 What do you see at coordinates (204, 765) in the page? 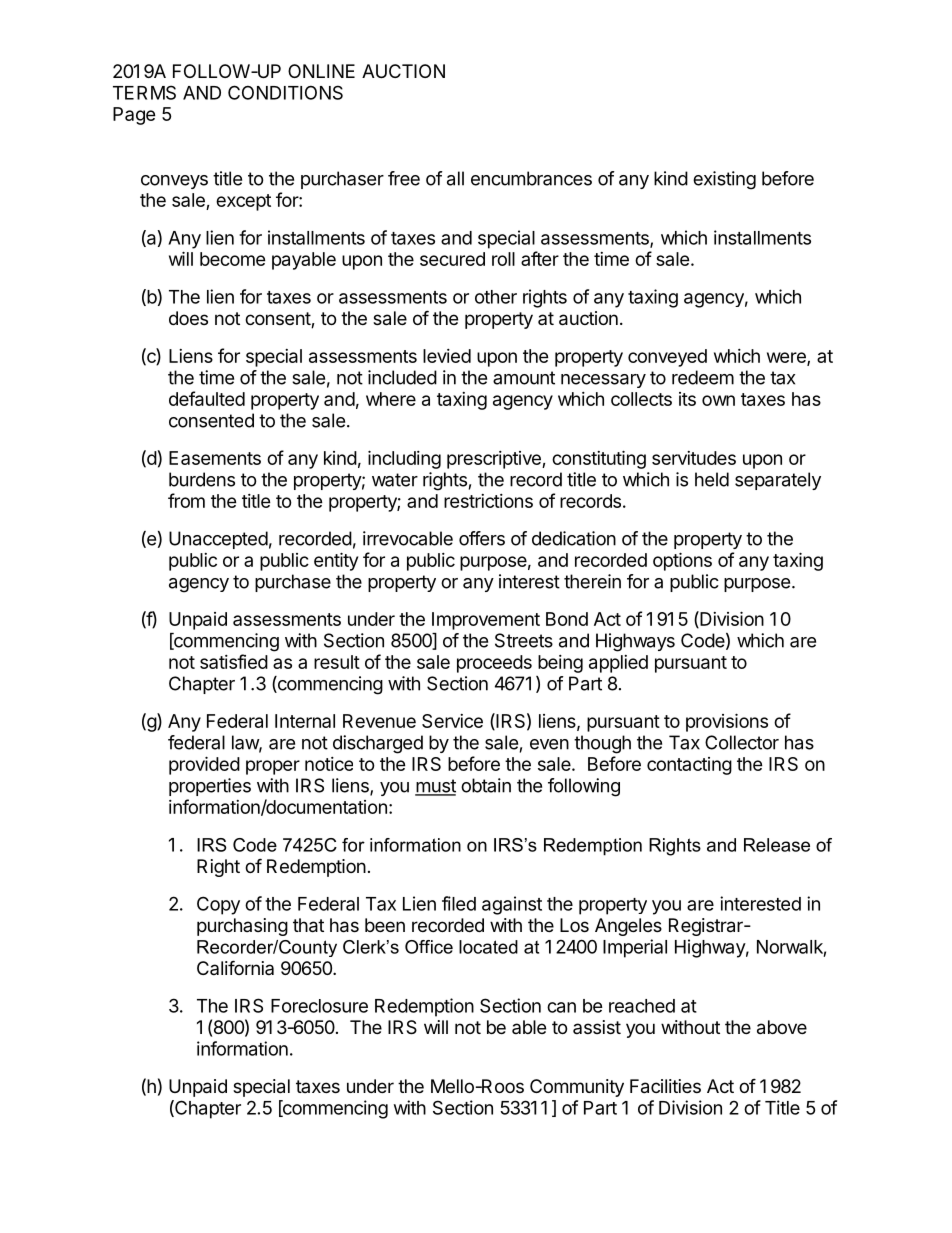
I see `provided` at bounding box center [204, 765].
